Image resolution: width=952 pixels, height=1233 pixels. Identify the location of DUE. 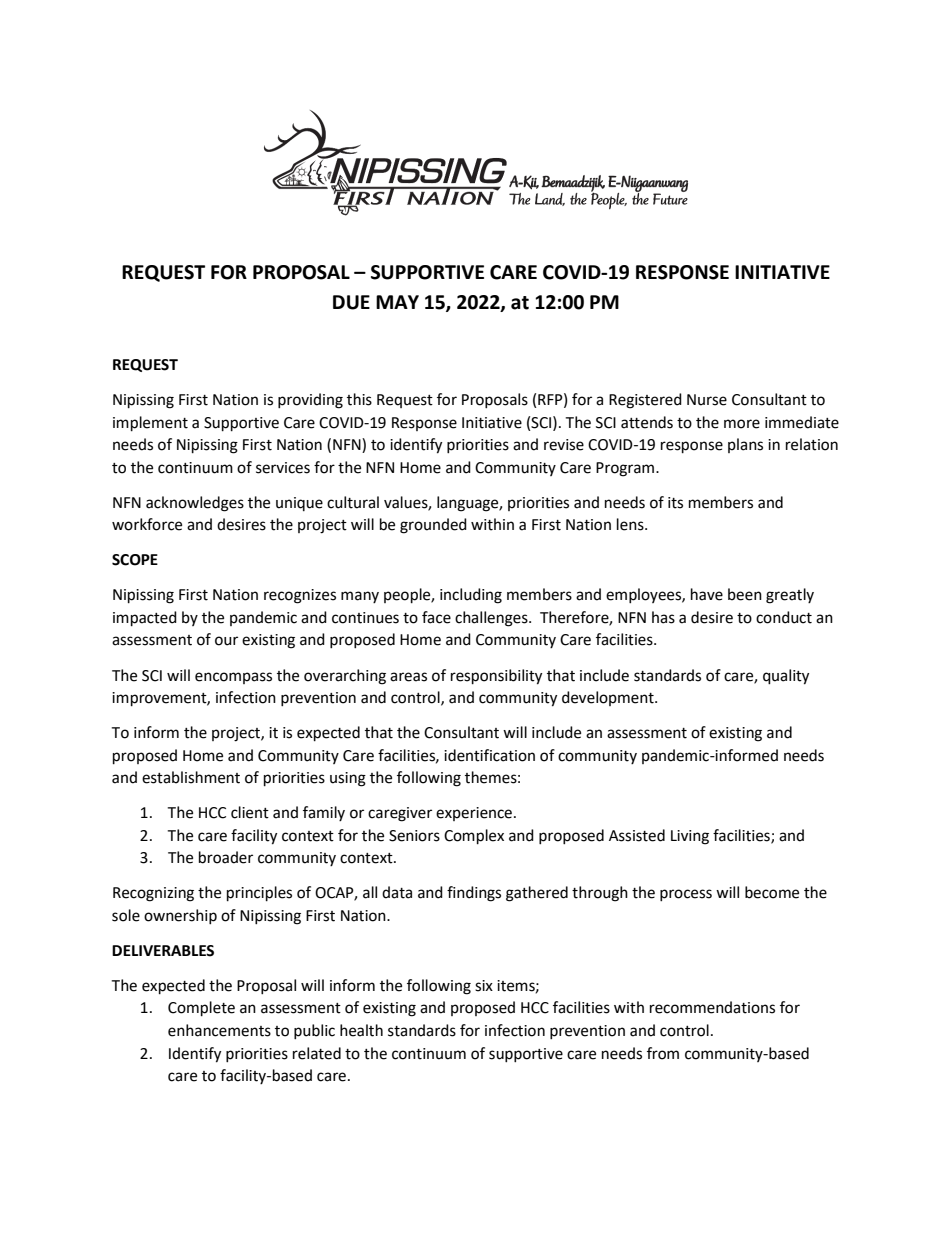
(351, 302).
